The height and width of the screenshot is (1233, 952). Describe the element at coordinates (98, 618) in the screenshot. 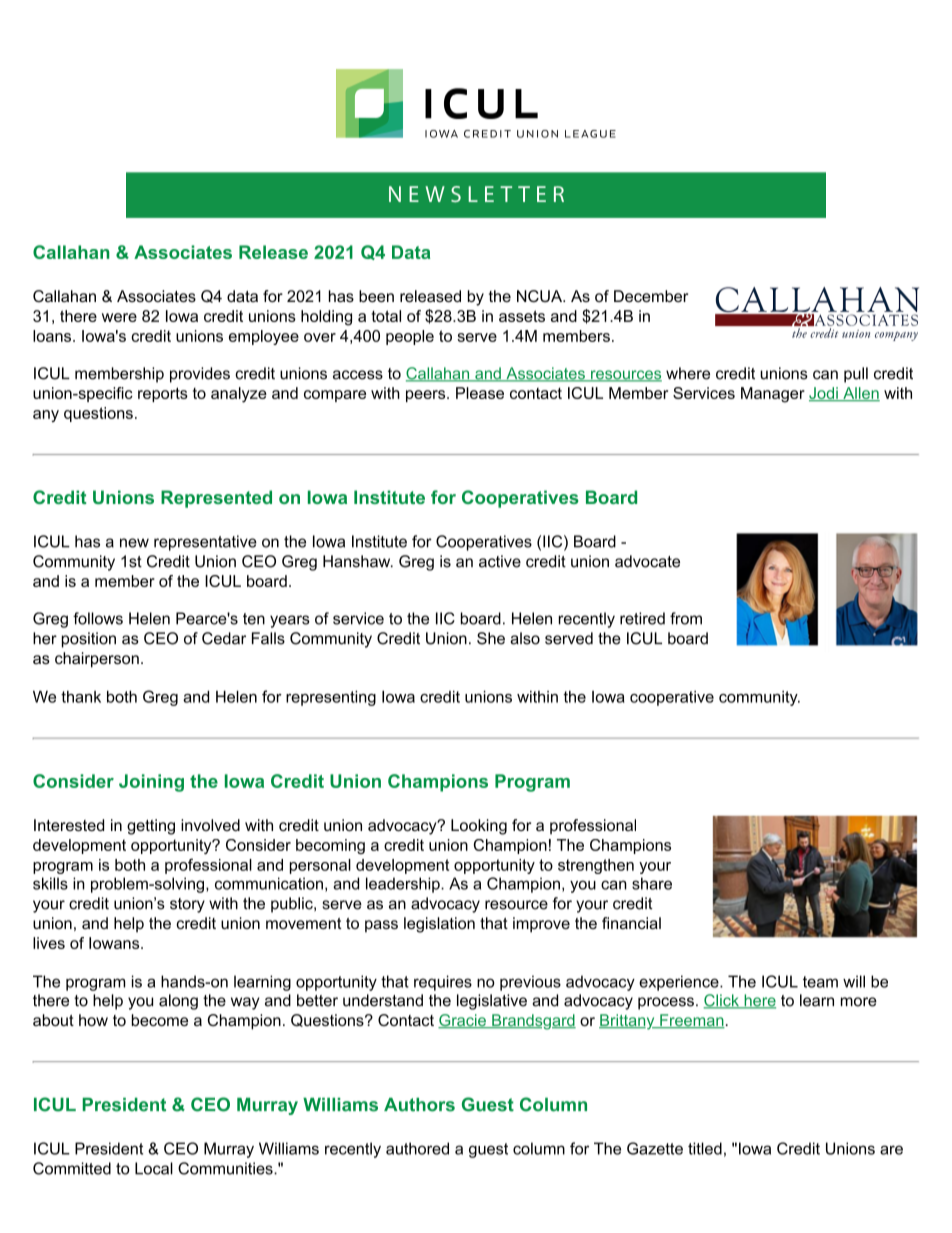

I see `follows` at that location.
